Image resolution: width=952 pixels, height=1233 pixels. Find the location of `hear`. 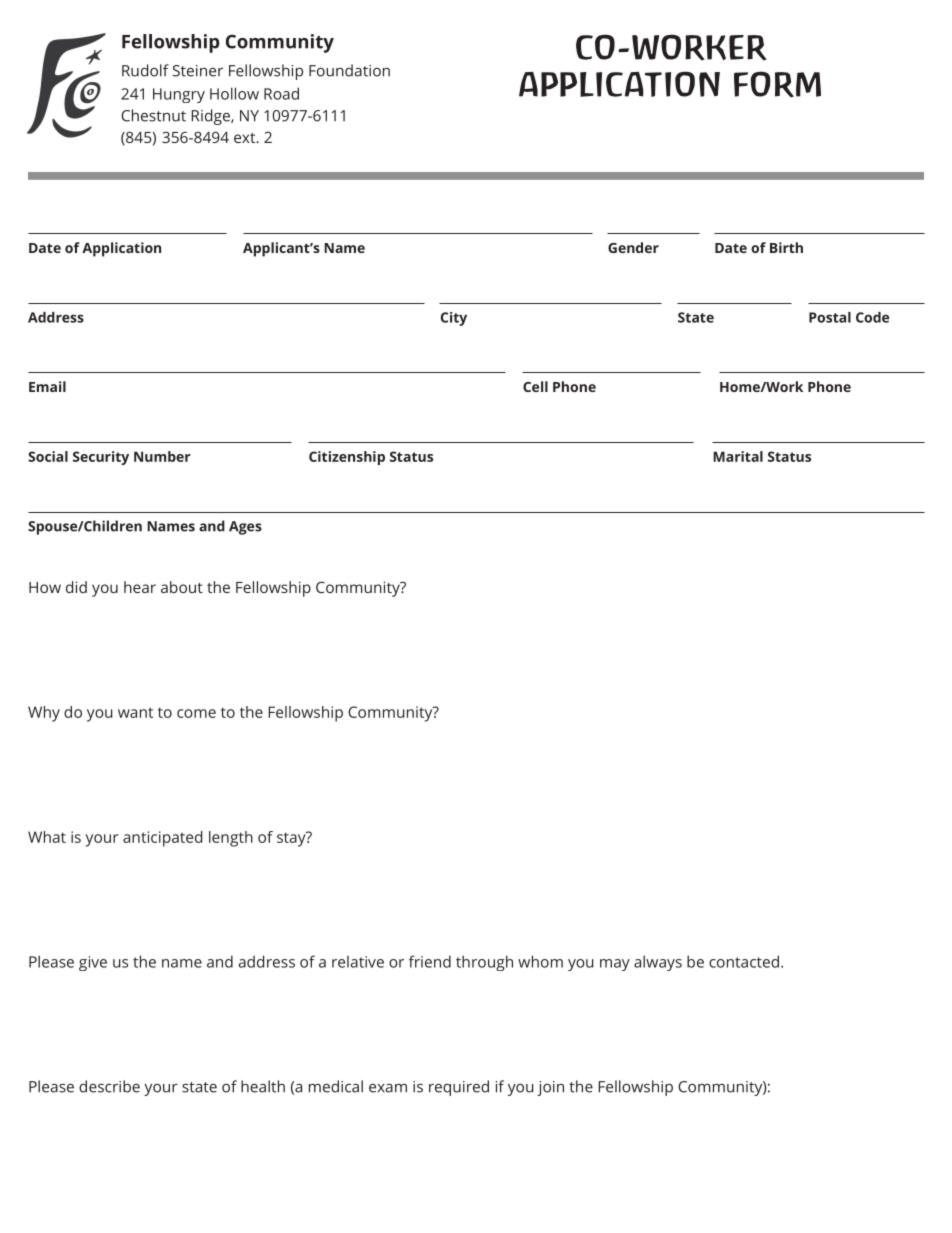

hear is located at coordinates (140, 587).
